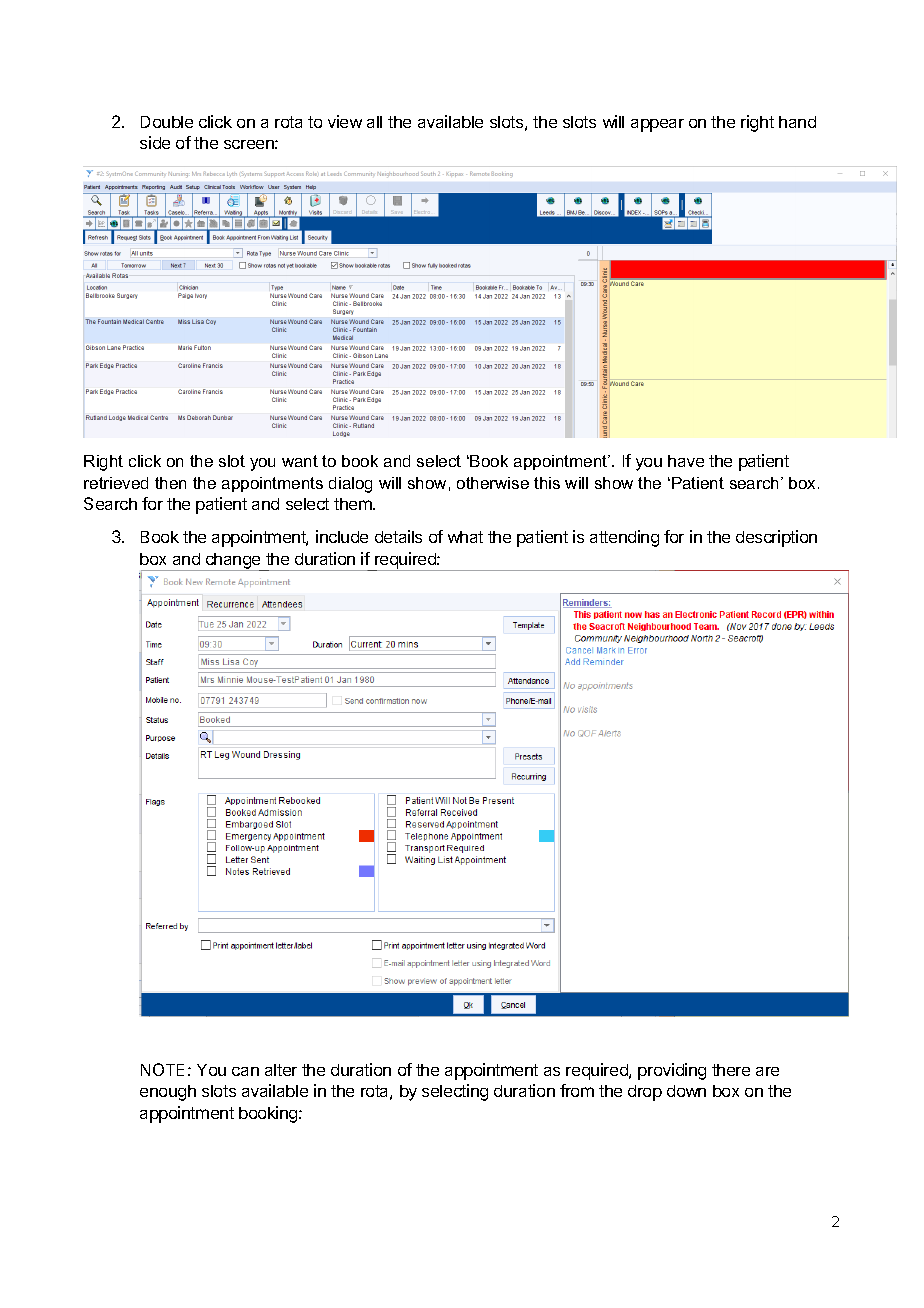 The height and width of the image is (1308, 924). Describe the element at coordinates (374, 122) in the image. I see `all` at that location.
